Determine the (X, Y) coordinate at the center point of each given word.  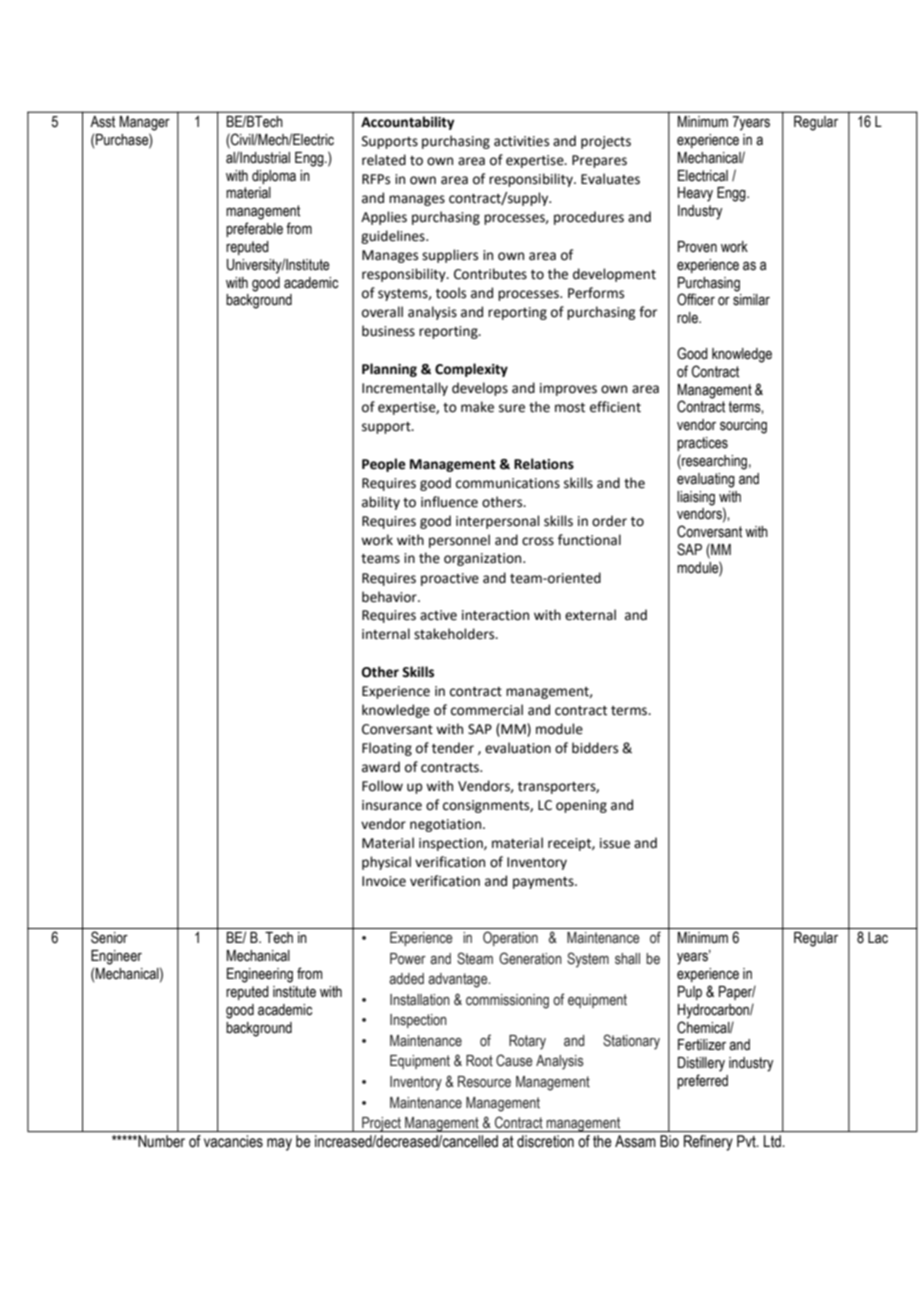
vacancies (233, 1141)
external (590, 615)
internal (386, 634)
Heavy (695, 194)
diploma (274, 177)
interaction (495, 615)
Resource (484, 1082)
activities (521, 141)
